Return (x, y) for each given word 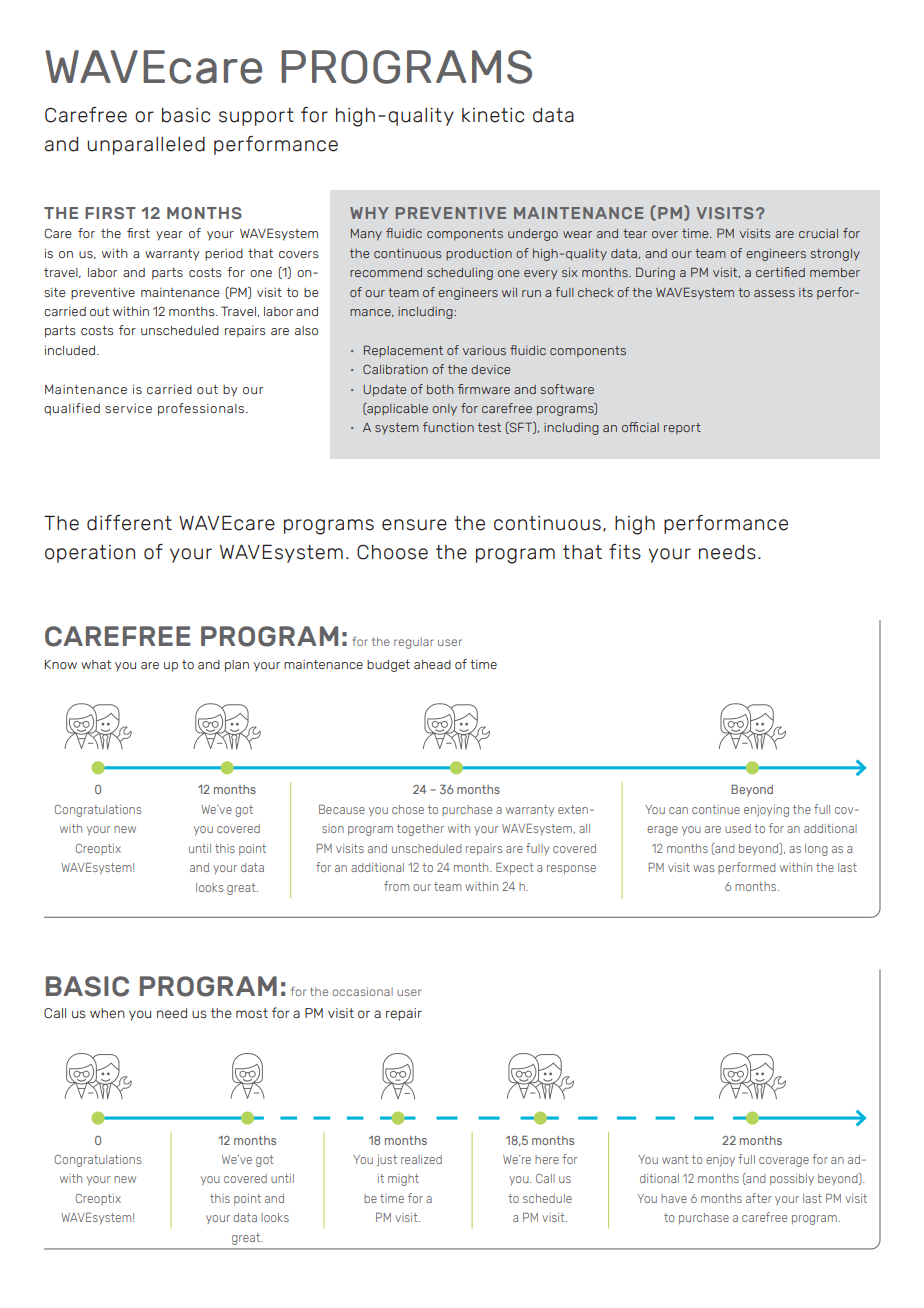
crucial (818, 233)
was (703, 868)
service (128, 408)
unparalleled (146, 146)
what (96, 664)
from (396, 886)
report (682, 429)
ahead (432, 664)
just (387, 1161)
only (444, 410)
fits (625, 552)
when (107, 1013)
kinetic (493, 115)
